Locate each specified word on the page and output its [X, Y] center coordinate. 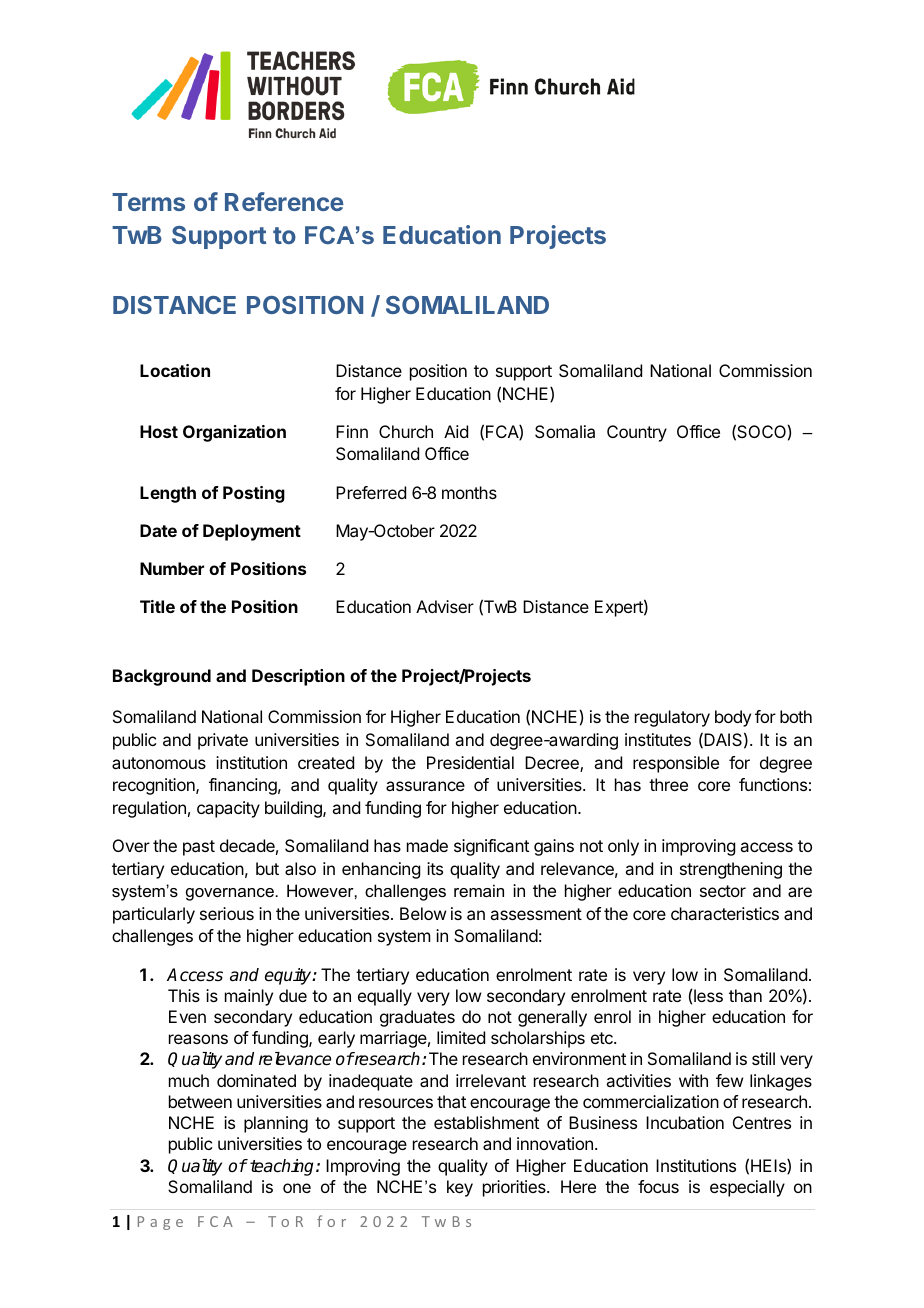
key [460, 1188]
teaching [283, 1167]
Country [637, 433]
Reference [284, 201]
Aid [456, 431]
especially [747, 1188]
